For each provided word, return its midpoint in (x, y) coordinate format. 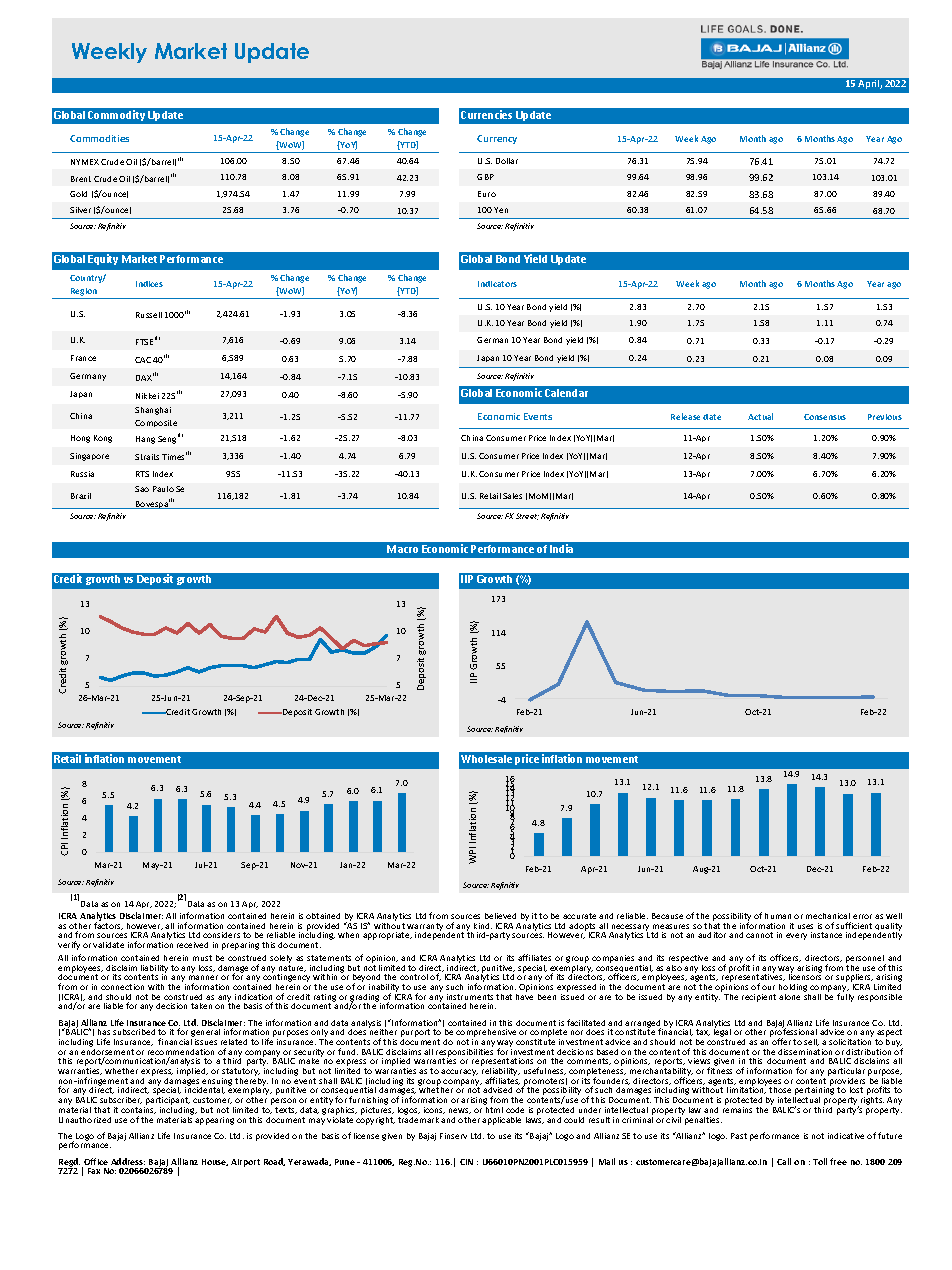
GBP (485, 177)
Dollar (507, 161)
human (778, 916)
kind (483, 926)
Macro (402, 549)
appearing (214, 1121)
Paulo (163, 489)
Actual (760, 416)
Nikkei (147, 396)
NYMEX (85, 162)
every (796, 936)
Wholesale (486, 759)
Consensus (825, 417)
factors (108, 925)
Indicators (497, 284)
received (192, 945)
